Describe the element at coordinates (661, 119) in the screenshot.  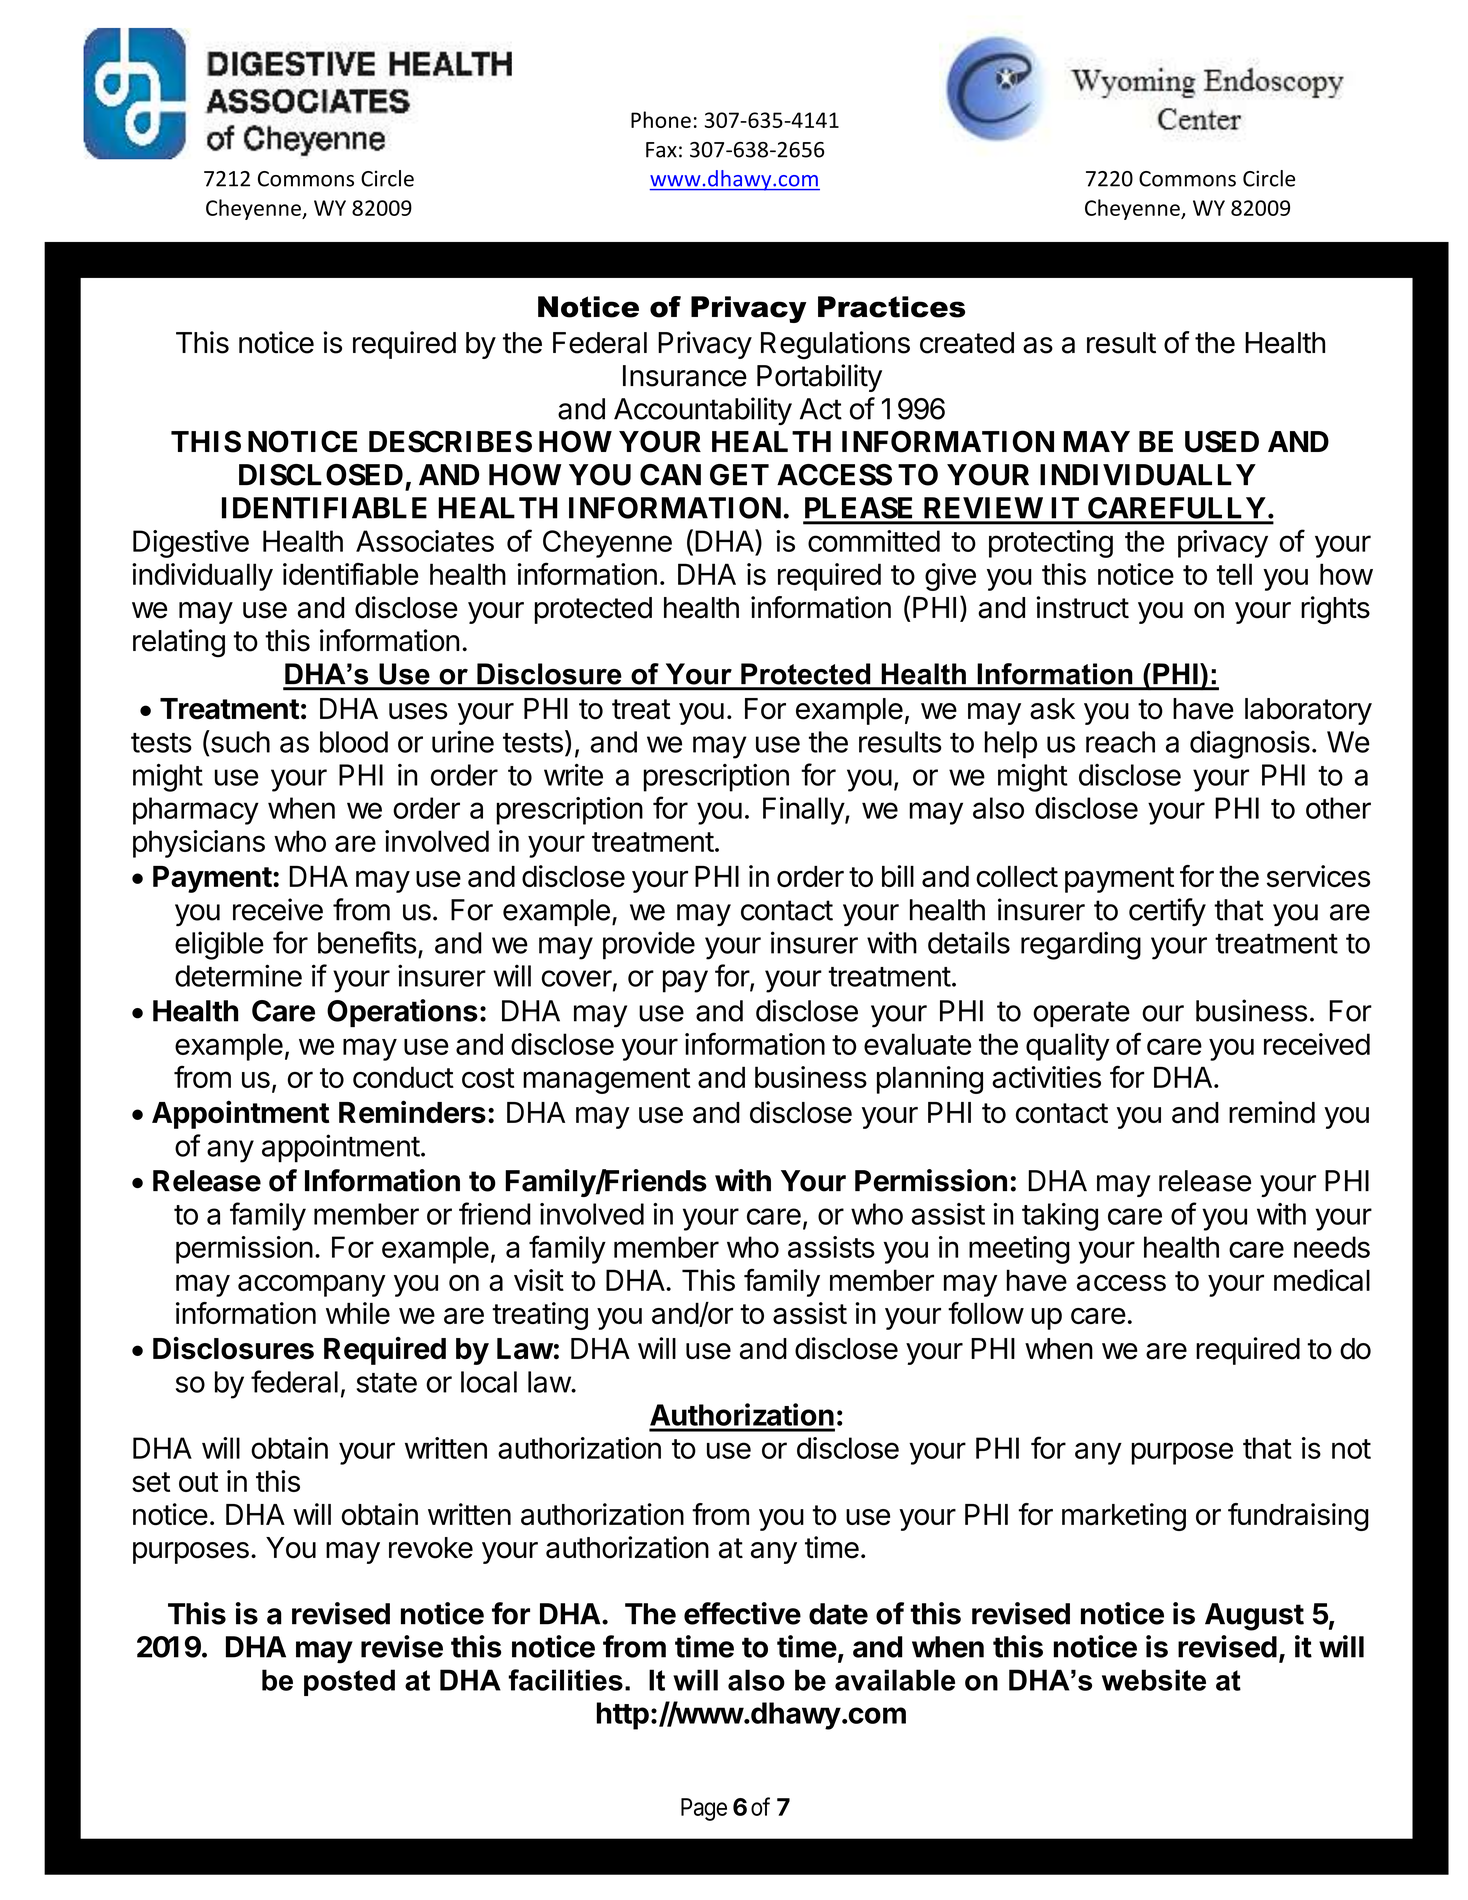
I see `Phone` at that location.
